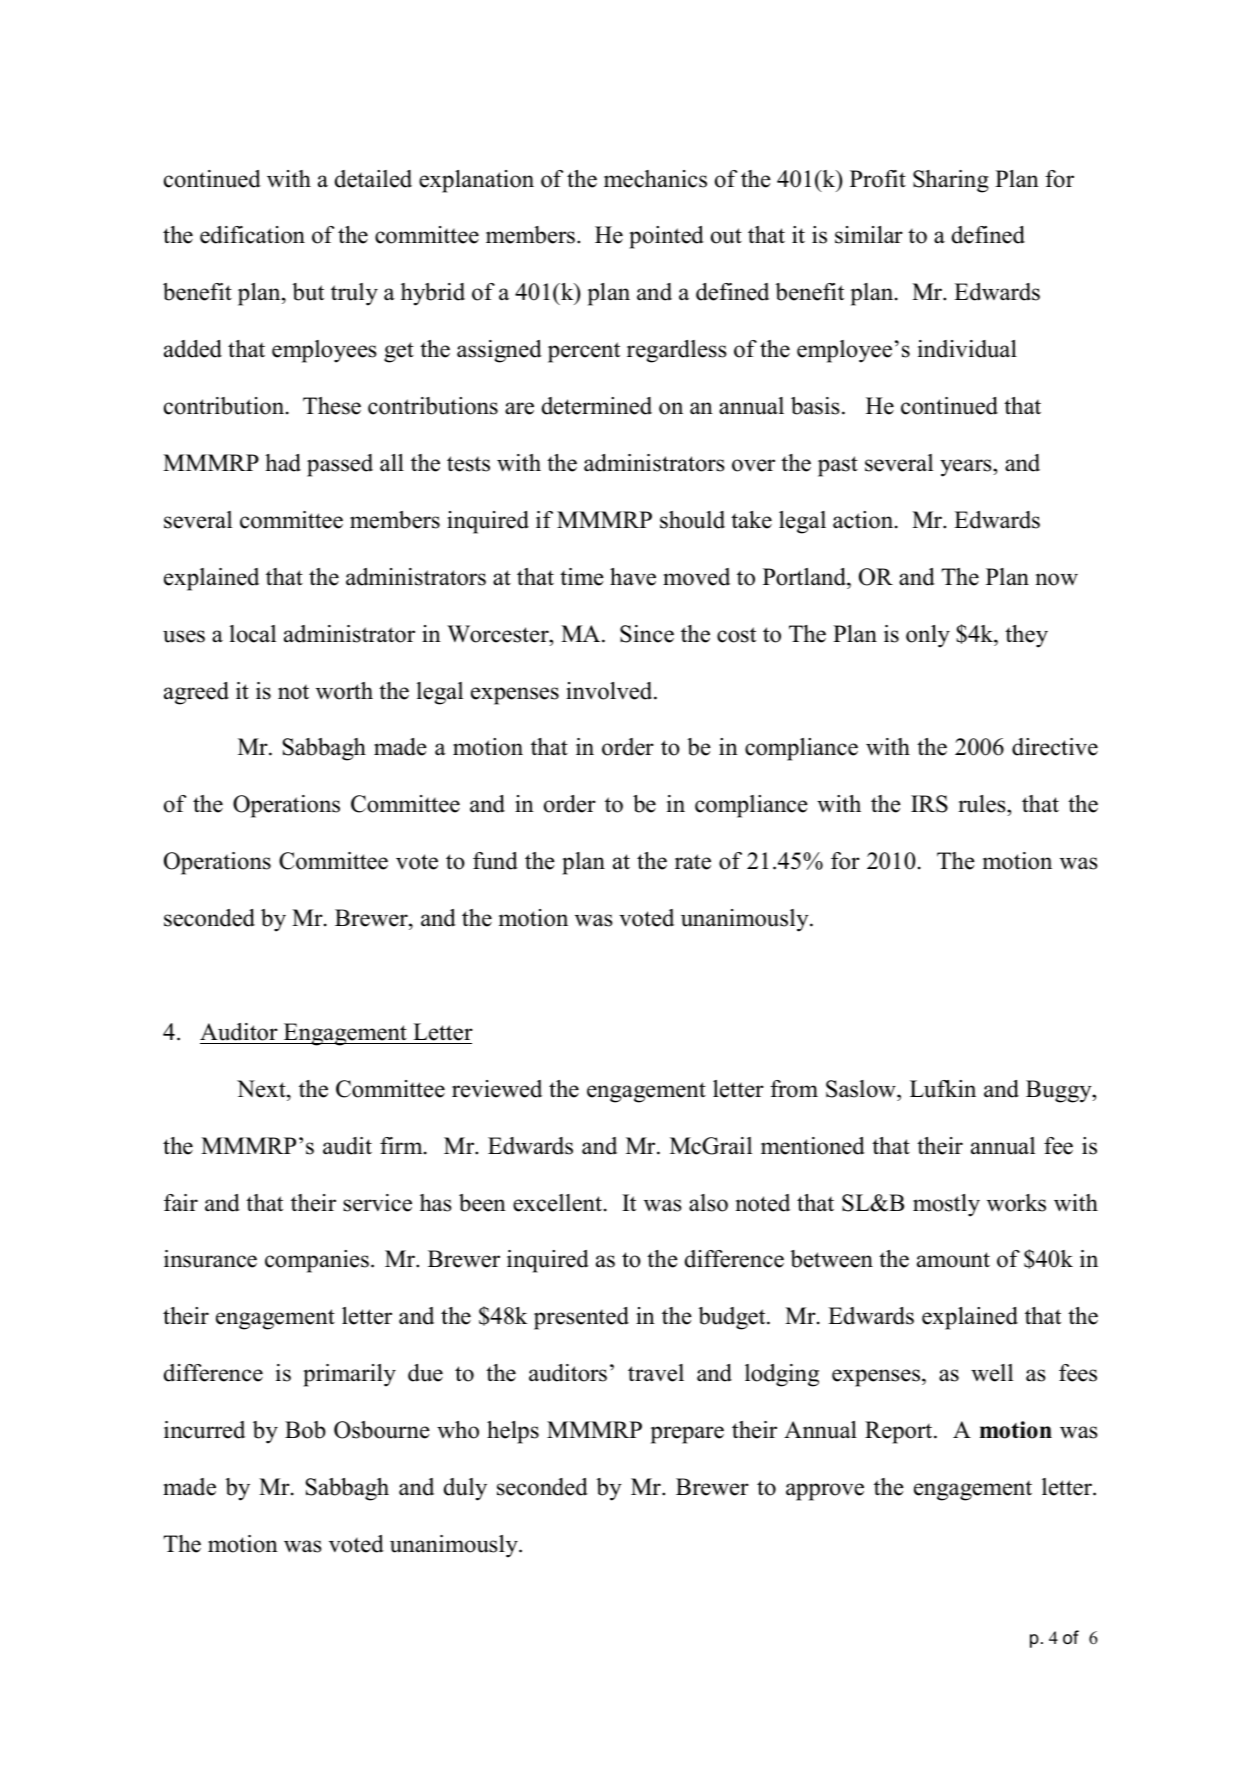 This image has width=1260, height=1783. I want to click on Bob, so click(305, 1430).
